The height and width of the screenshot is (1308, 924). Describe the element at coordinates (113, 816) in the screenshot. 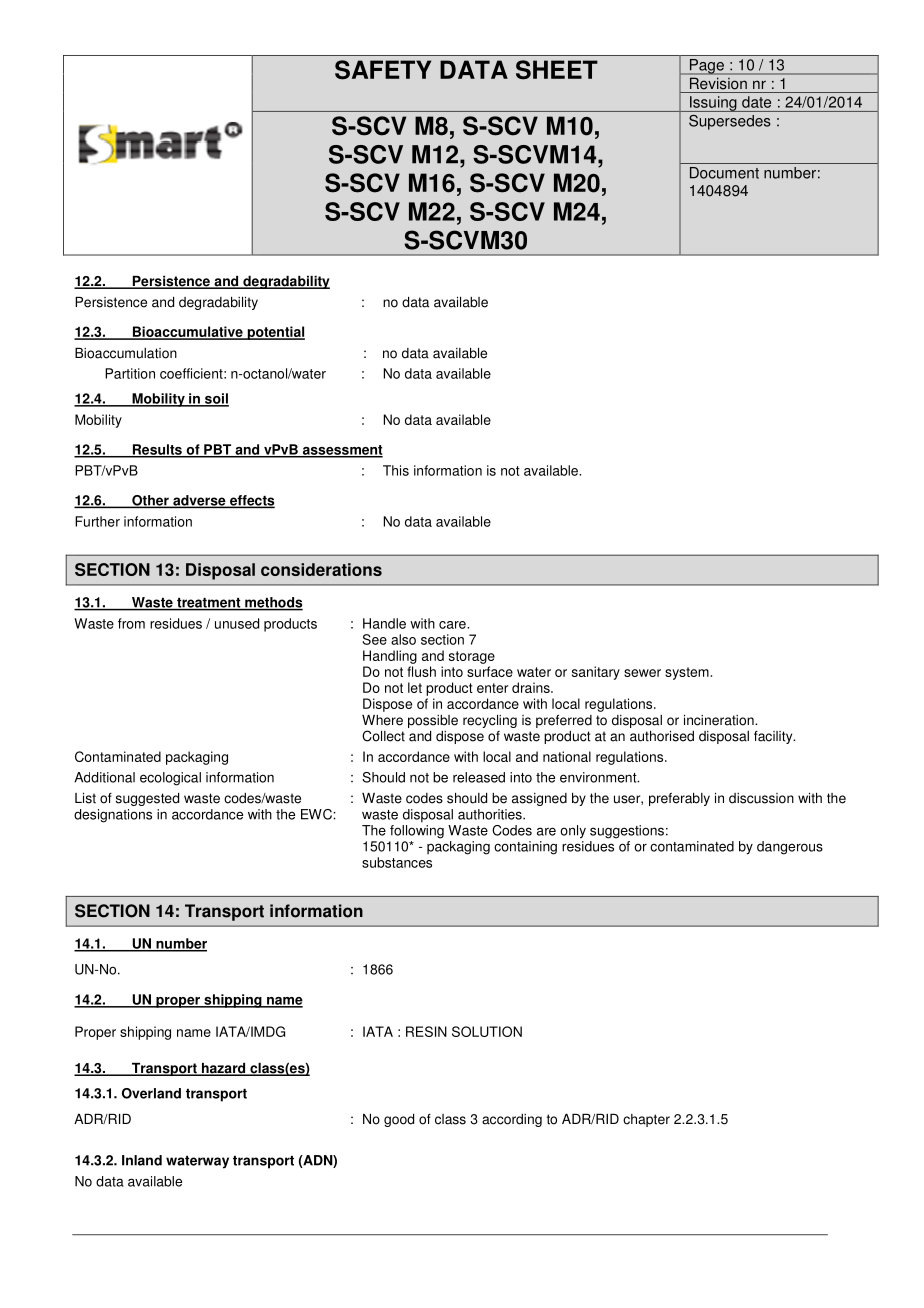

I see `designations` at that location.
